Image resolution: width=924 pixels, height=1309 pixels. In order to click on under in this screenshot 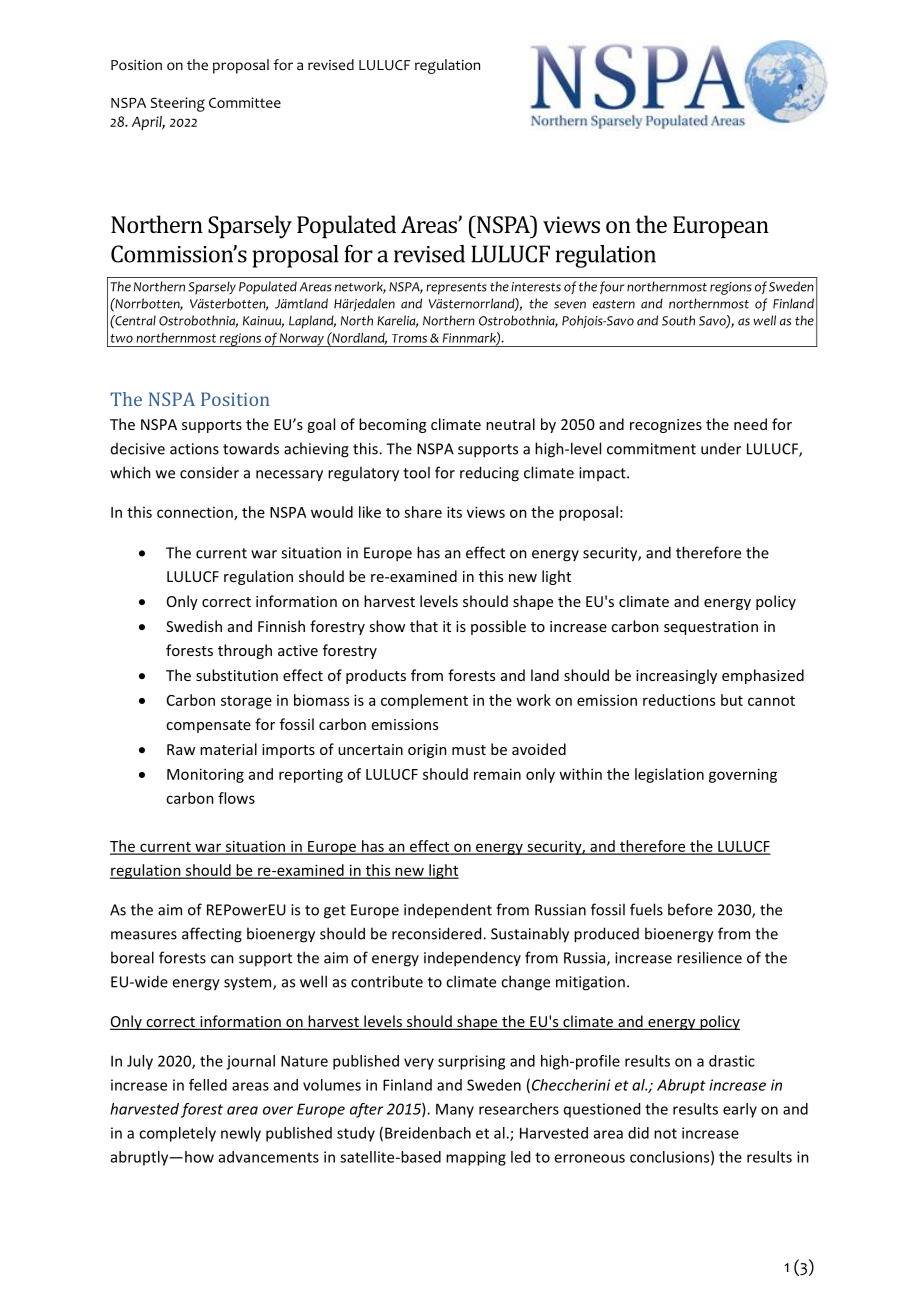, I will do `click(721, 449)`.
